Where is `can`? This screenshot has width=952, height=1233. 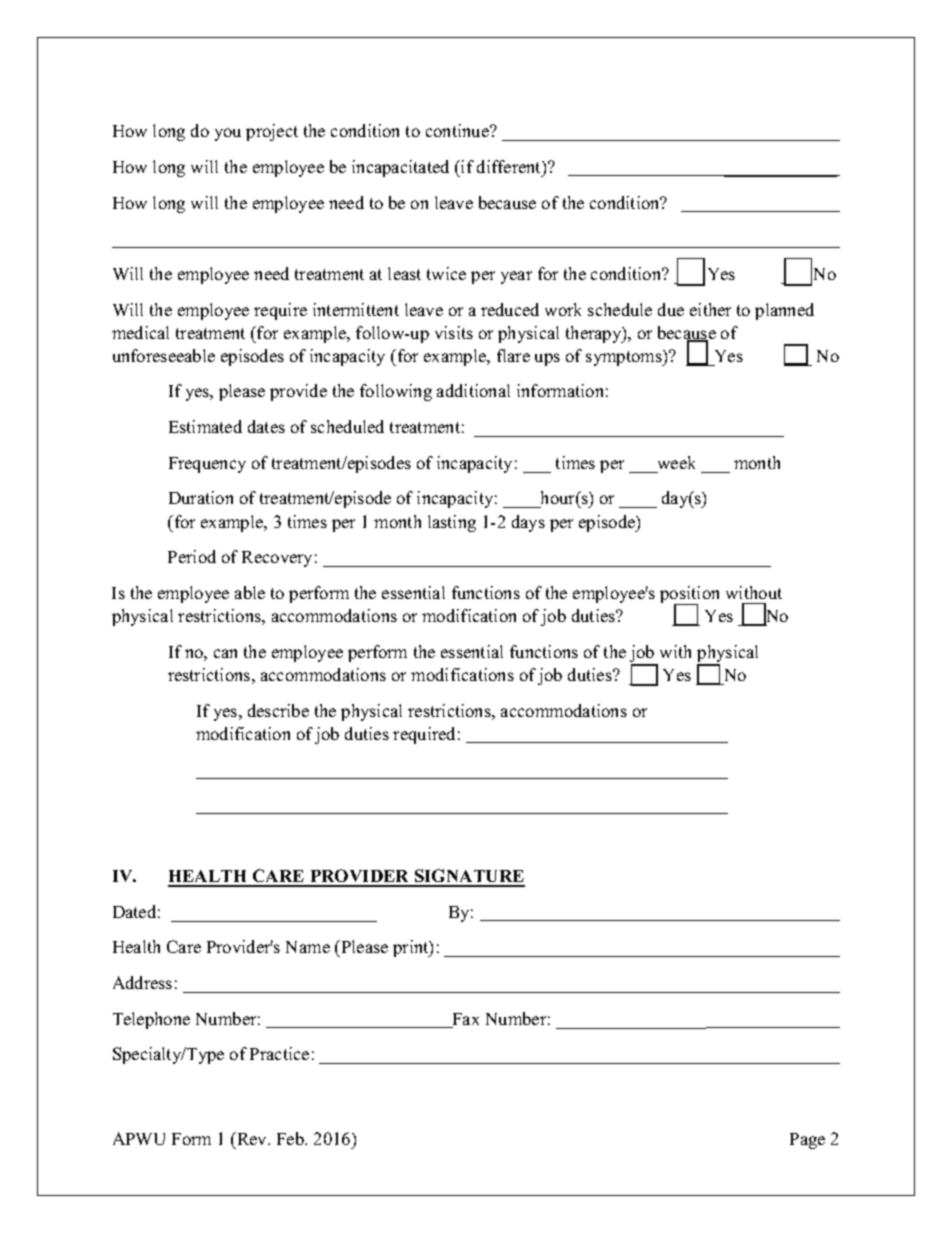 can is located at coordinates (225, 653).
